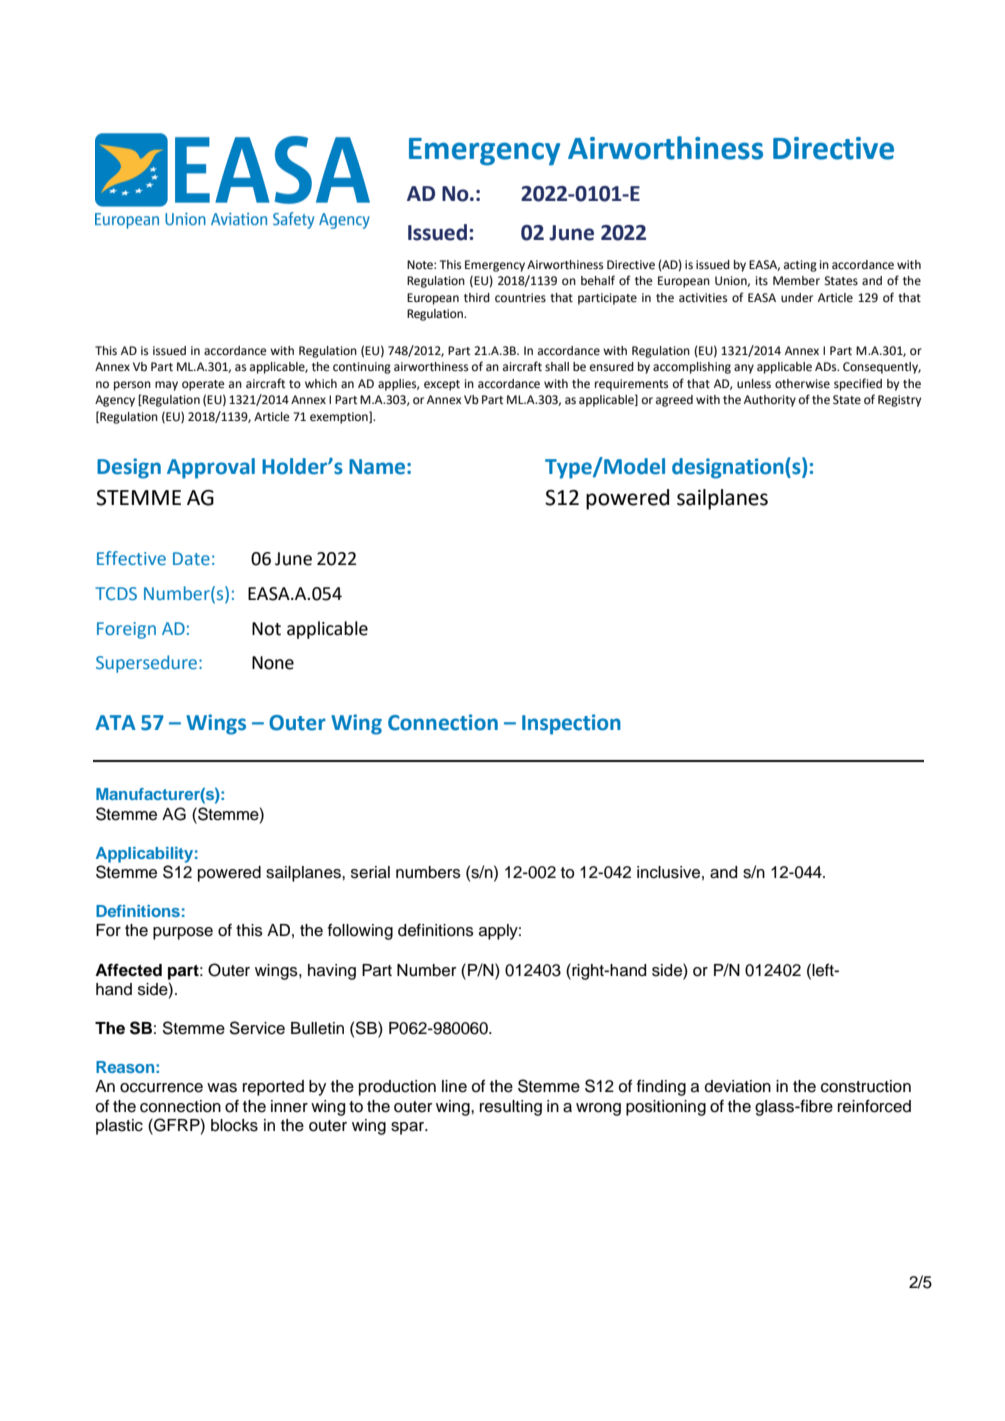 The width and height of the document is (1005, 1421). I want to click on Authority, so click(770, 401).
